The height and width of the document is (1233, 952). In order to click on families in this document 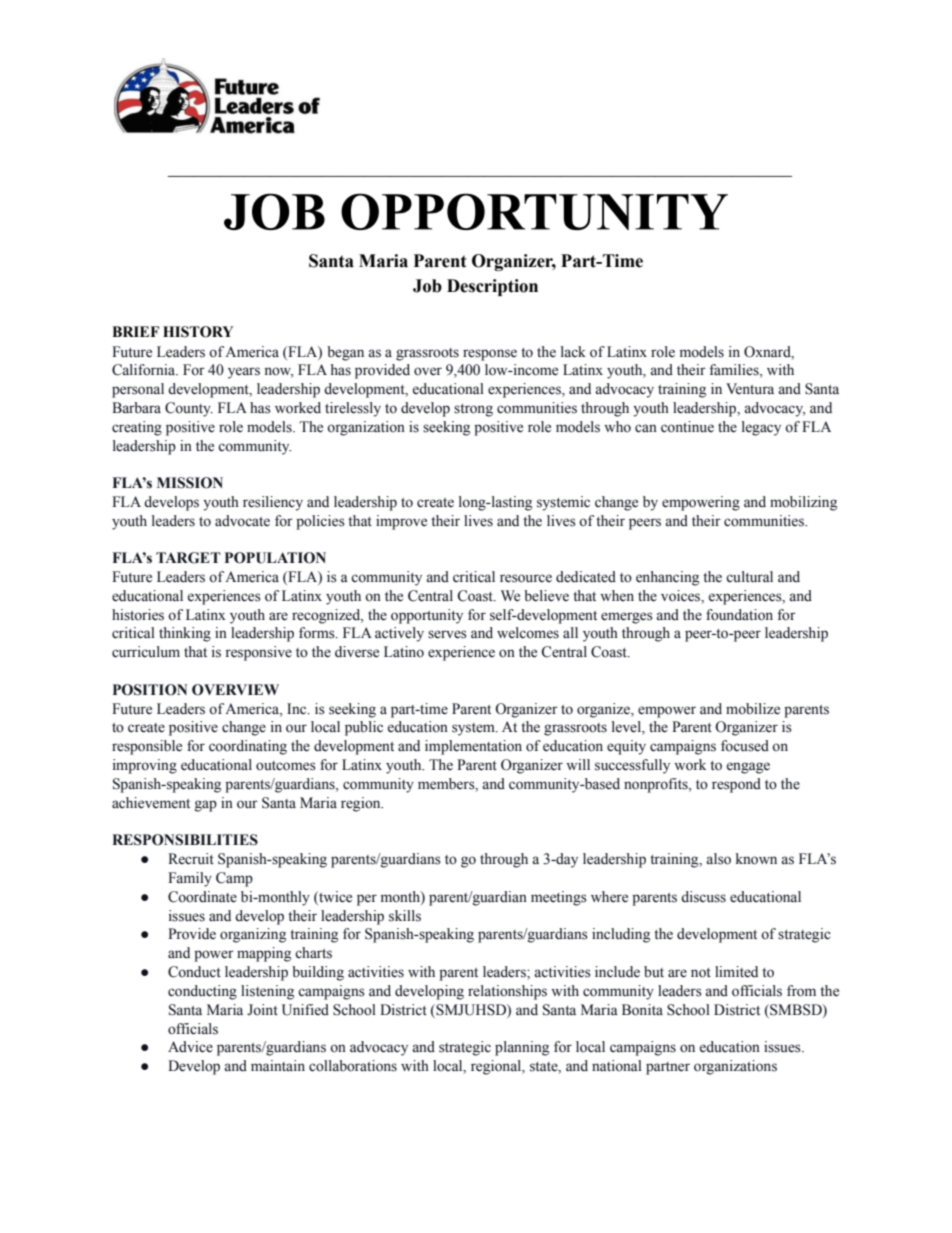, I will do `click(735, 371)`.
